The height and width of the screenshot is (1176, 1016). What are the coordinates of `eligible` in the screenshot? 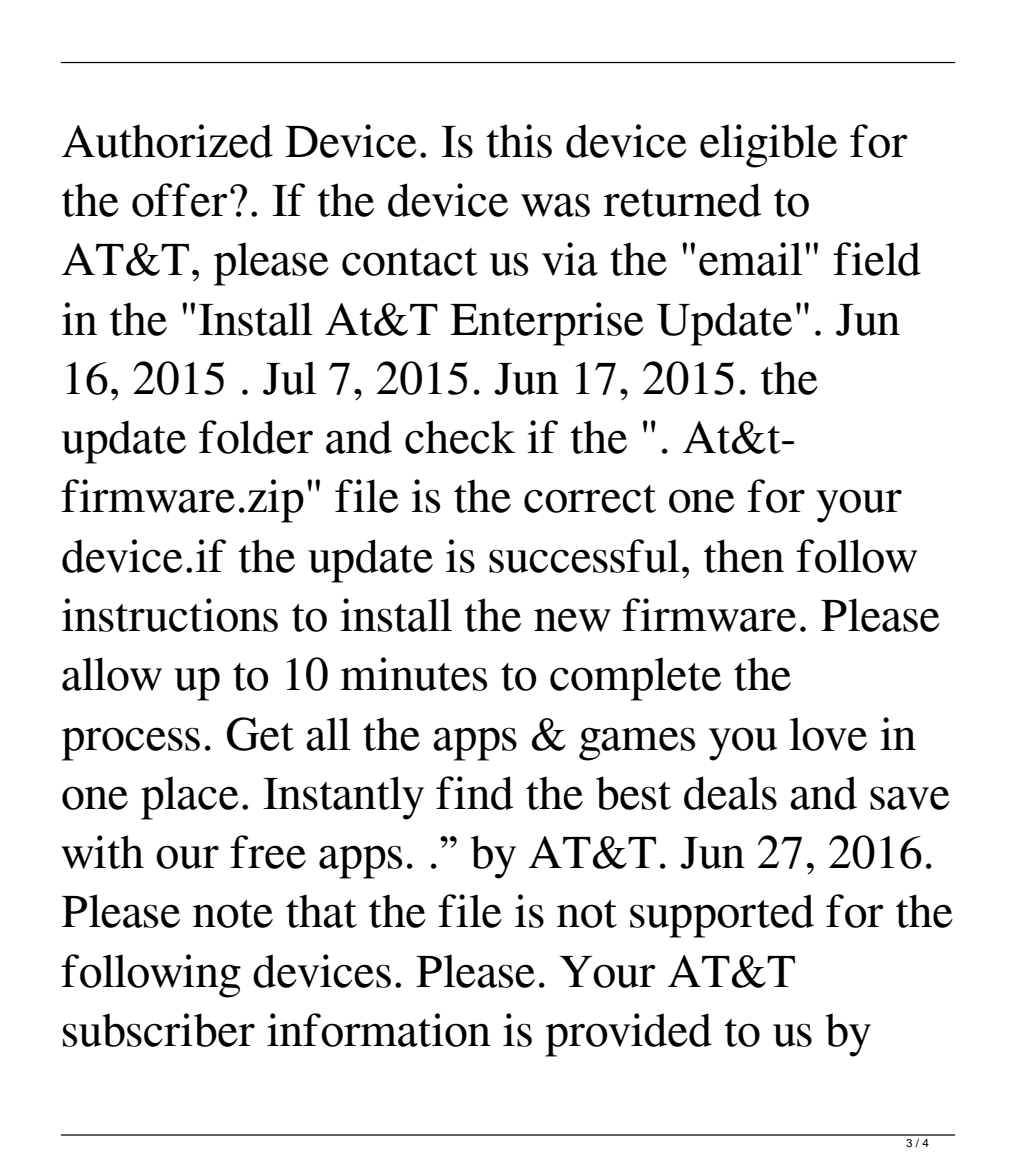 It's located at (768, 146).
